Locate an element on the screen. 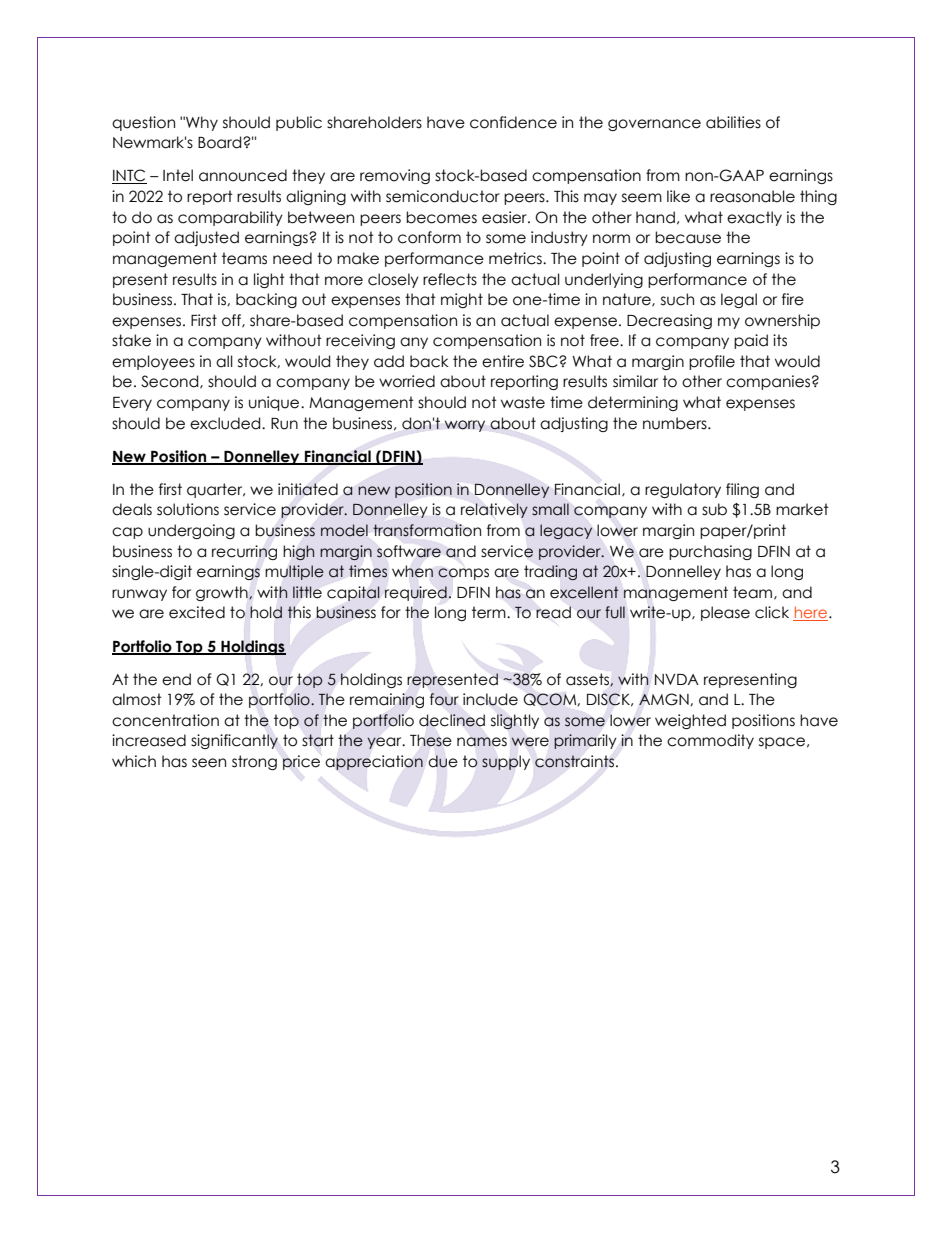  abilities is located at coordinates (733, 122).
